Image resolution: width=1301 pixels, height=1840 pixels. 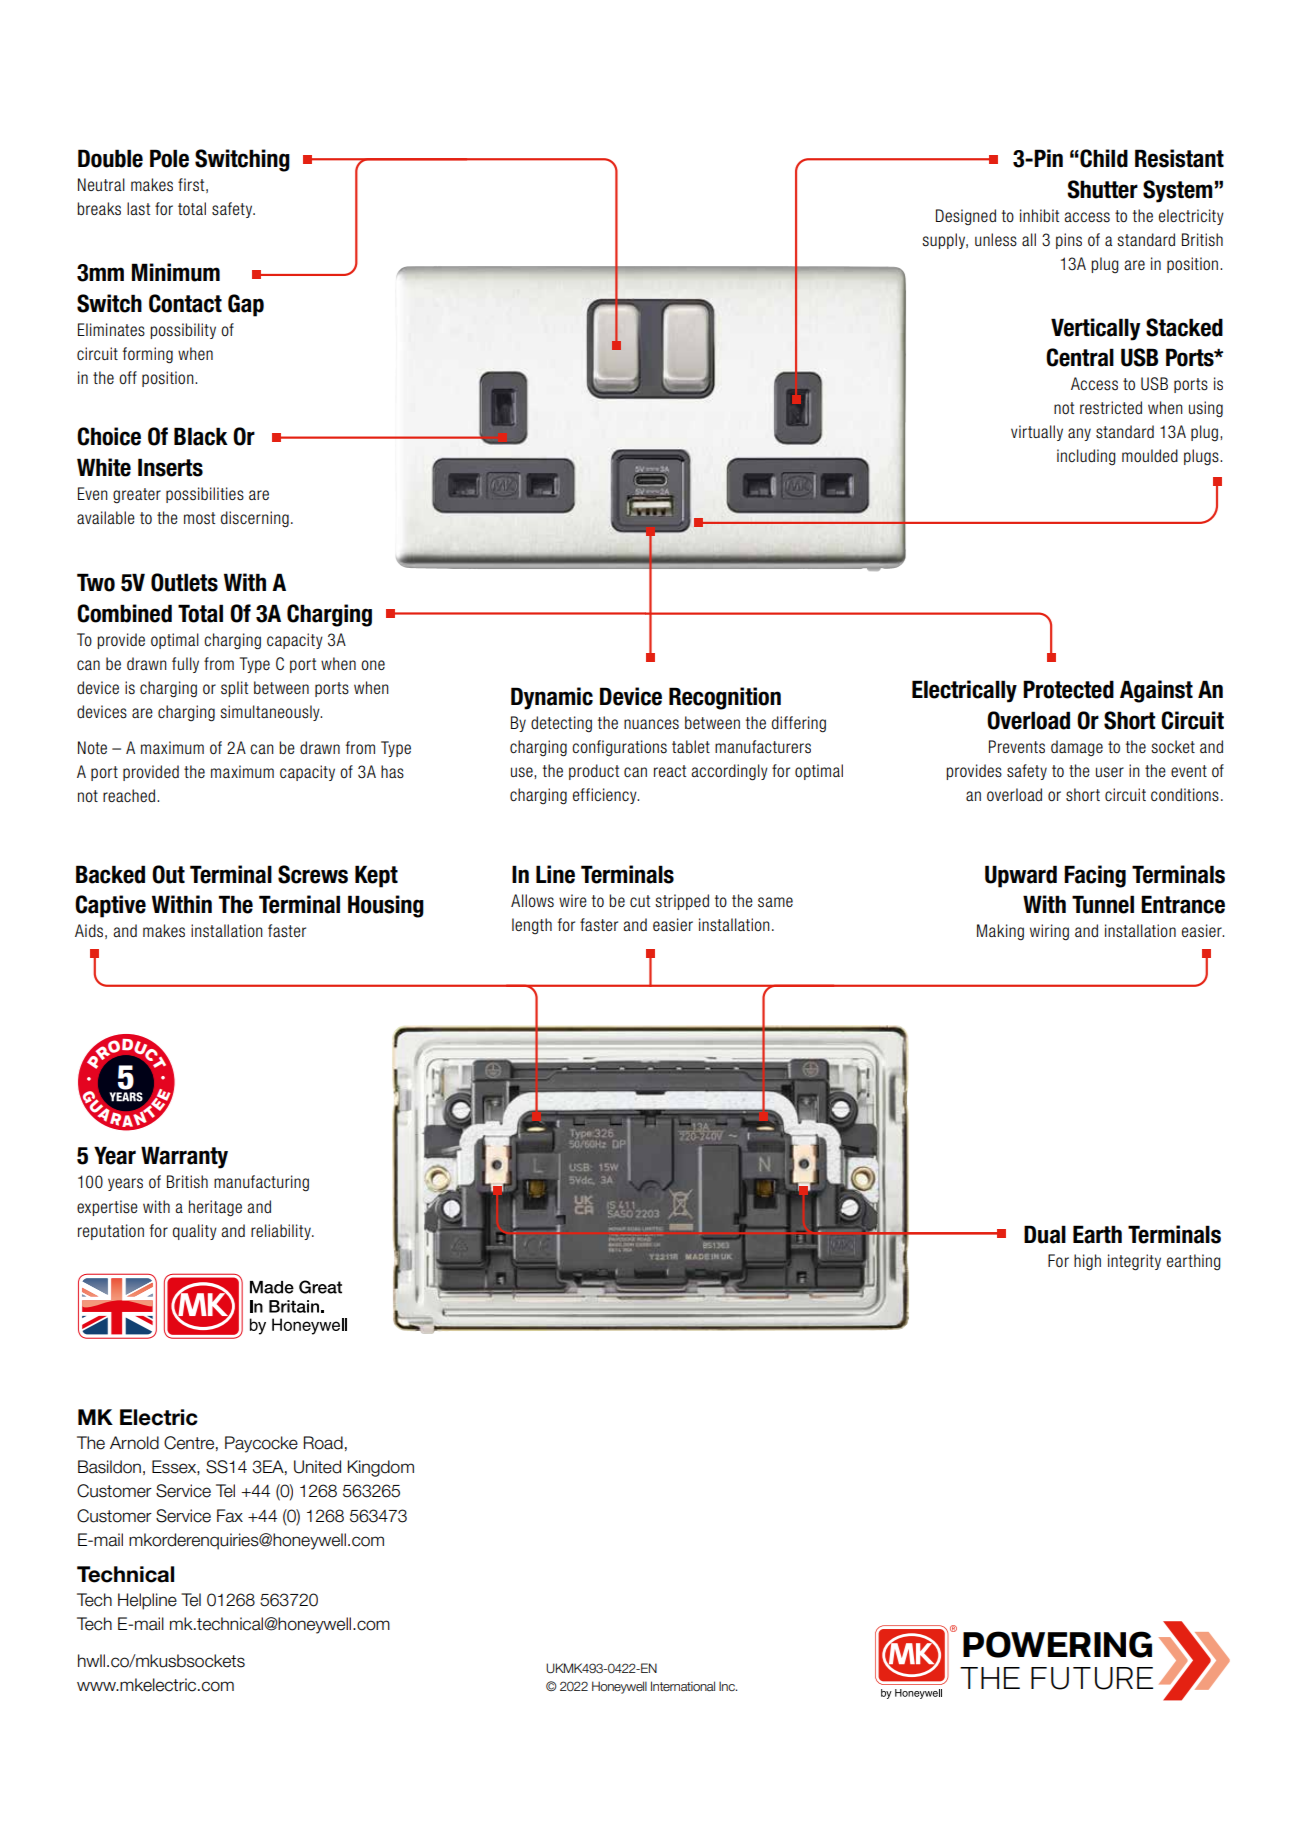 What do you see at coordinates (640, 901) in the screenshot?
I see `cut` at bounding box center [640, 901].
